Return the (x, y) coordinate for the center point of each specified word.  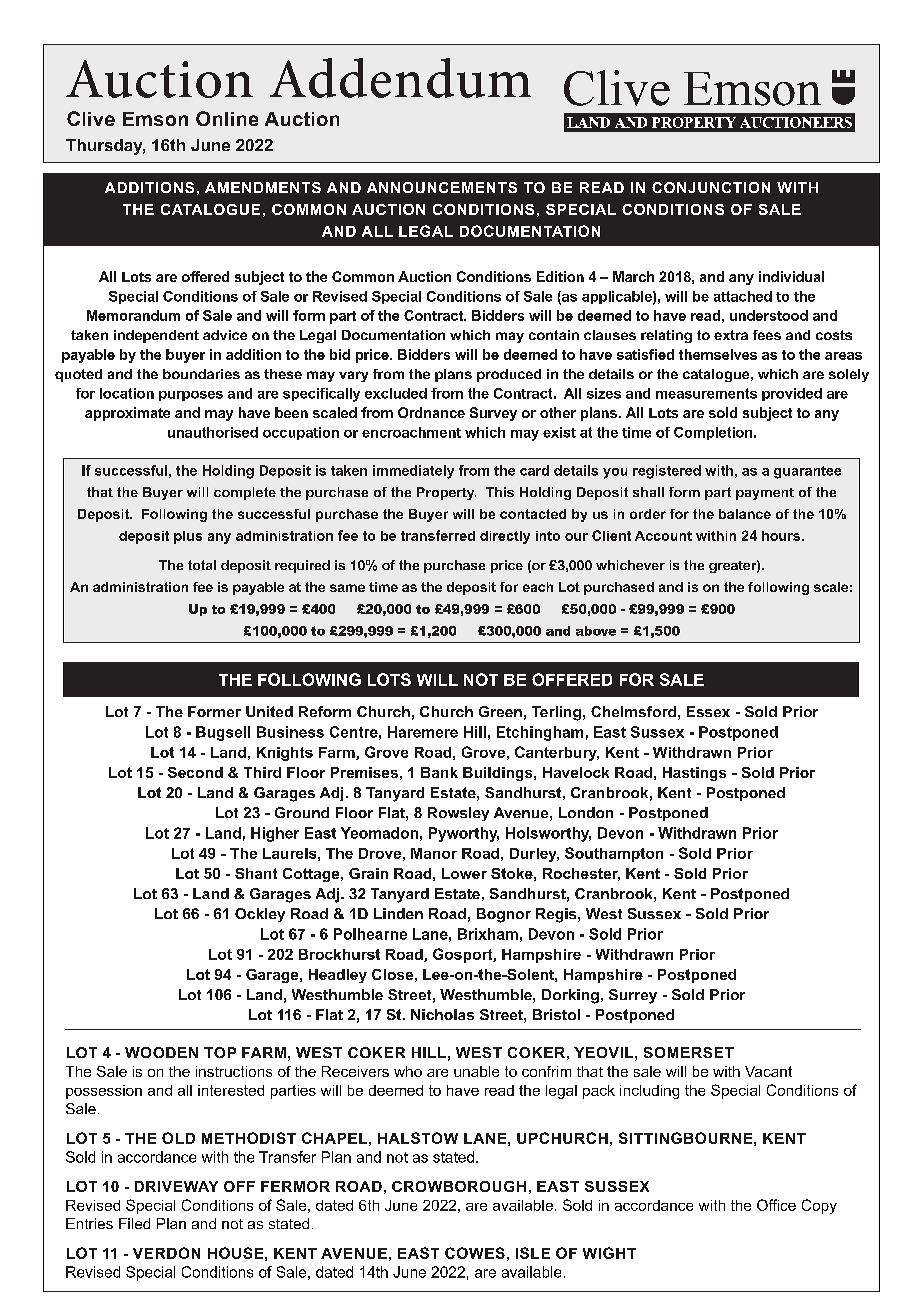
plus (188, 537)
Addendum (400, 78)
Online (227, 118)
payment (765, 494)
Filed (134, 1223)
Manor (434, 853)
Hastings (694, 774)
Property (446, 493)
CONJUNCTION (711, 187)
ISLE (533, 1253)
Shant (256, 873)
